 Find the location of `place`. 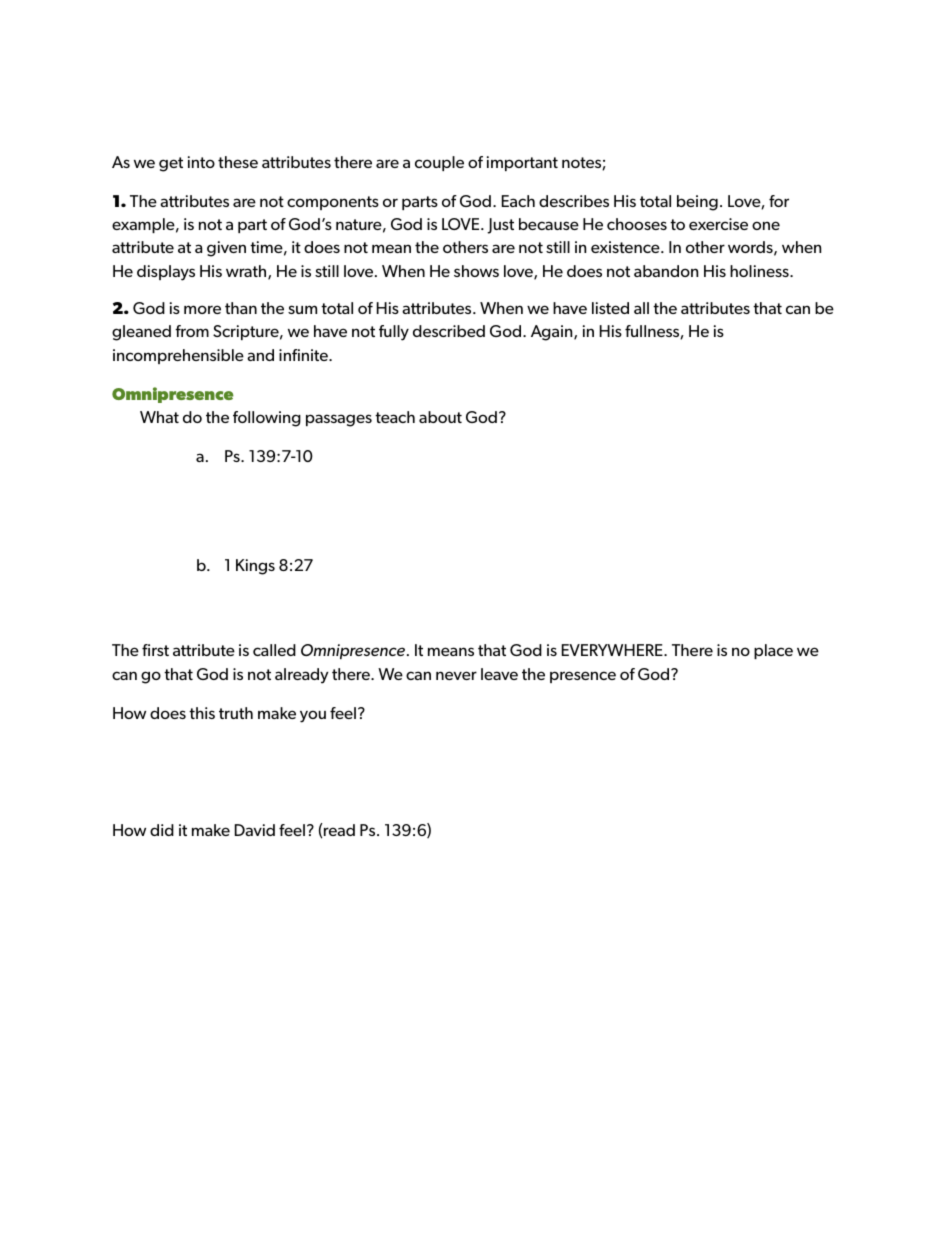

place is located at coordinates (773, 651).
